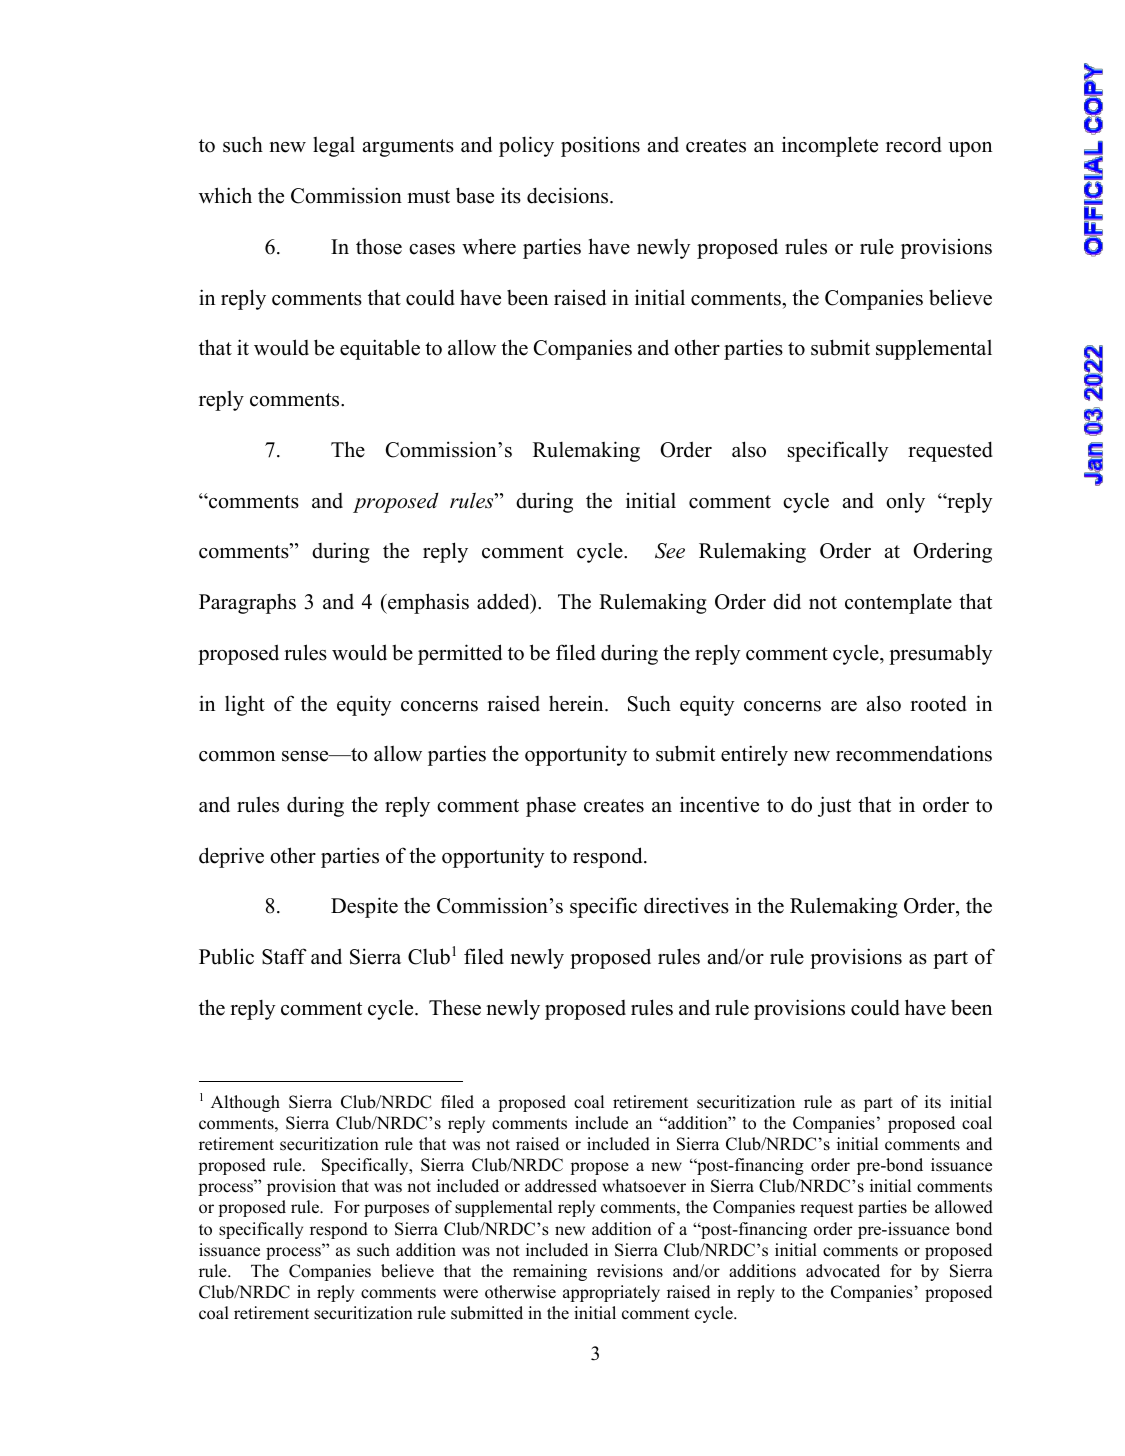 This image has height=1456, width=1125. I want to click on are, so click(844, 706).
